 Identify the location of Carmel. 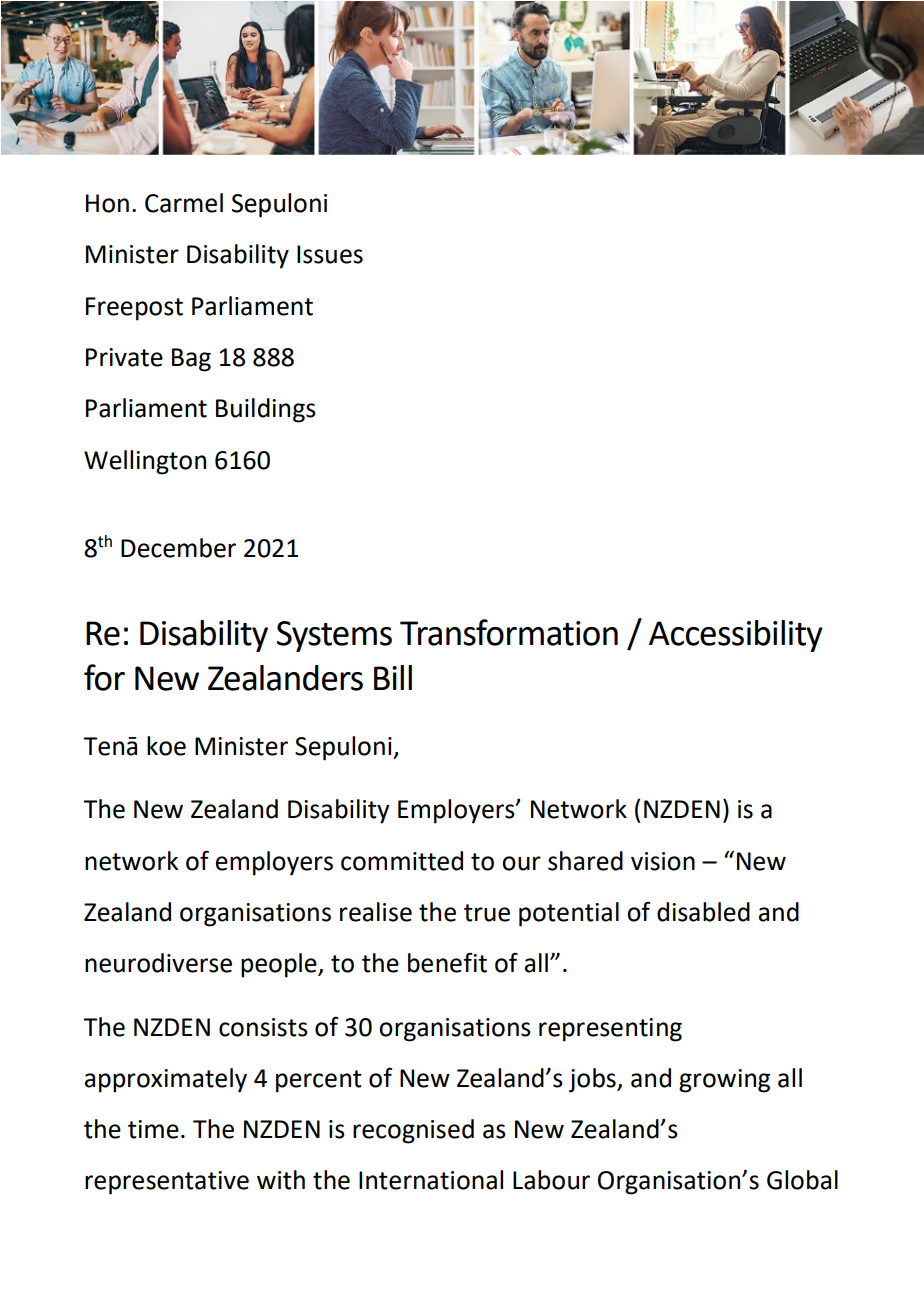
(184, 203).
